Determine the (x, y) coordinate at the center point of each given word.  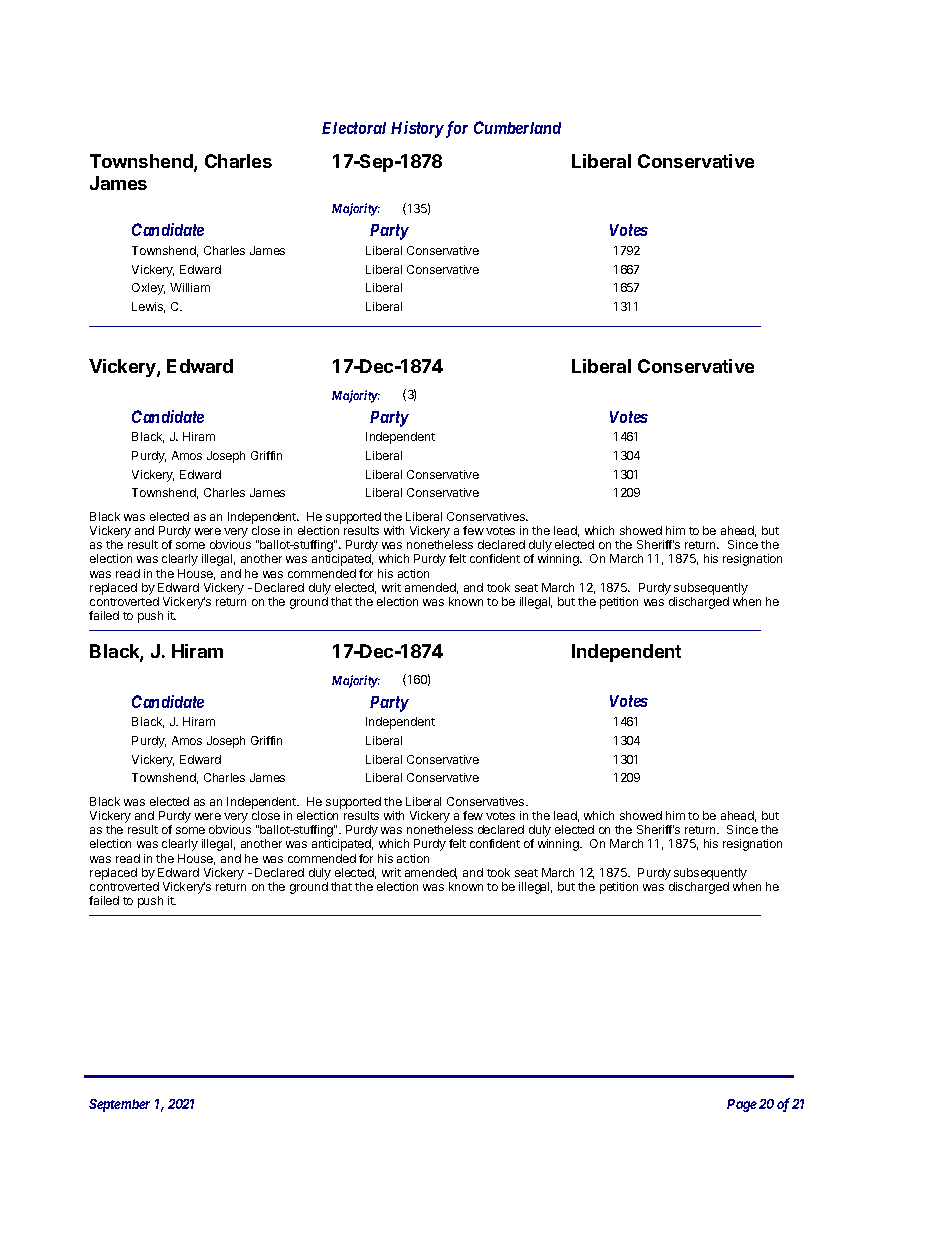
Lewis (148, 307)
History (417, 129)
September (119, 1105)
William (190, 287)
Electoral (354, 128)
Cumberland (517, 127)
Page (742, 1105)
